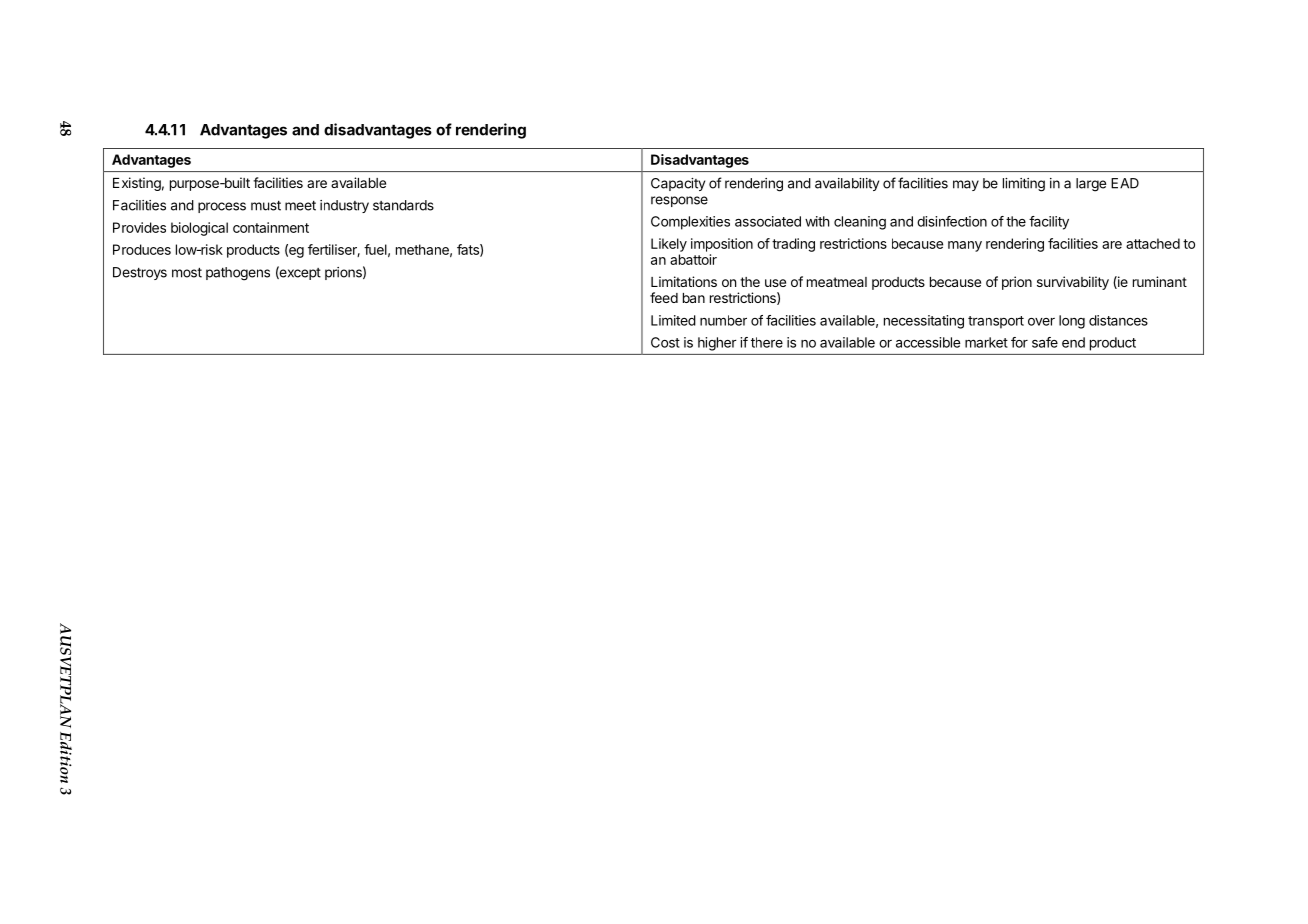  I want to click on Limitations, so click(684, 281).
